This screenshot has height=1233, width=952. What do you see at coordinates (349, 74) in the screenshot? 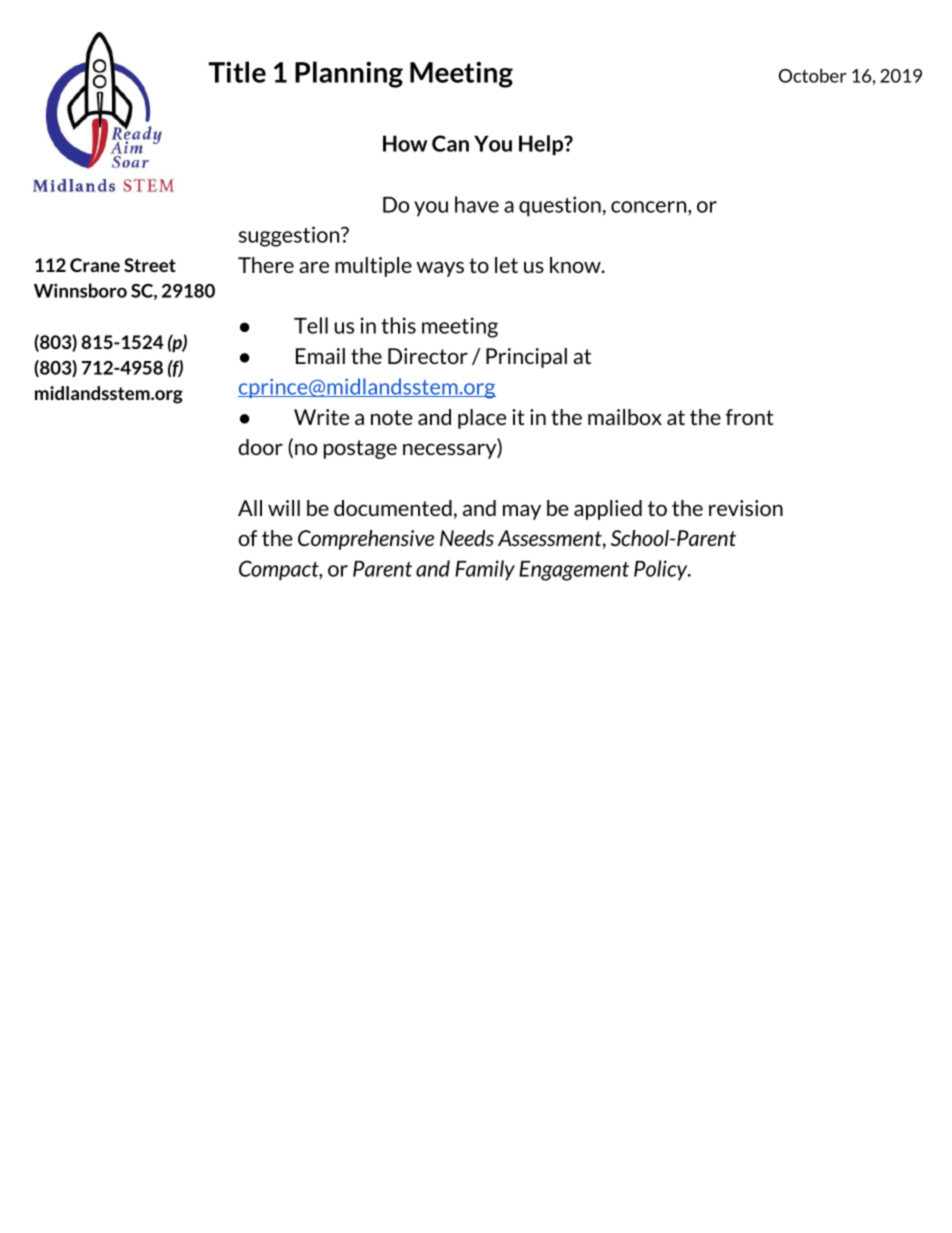
I see `Planning` at bounding box center [349, 74].
